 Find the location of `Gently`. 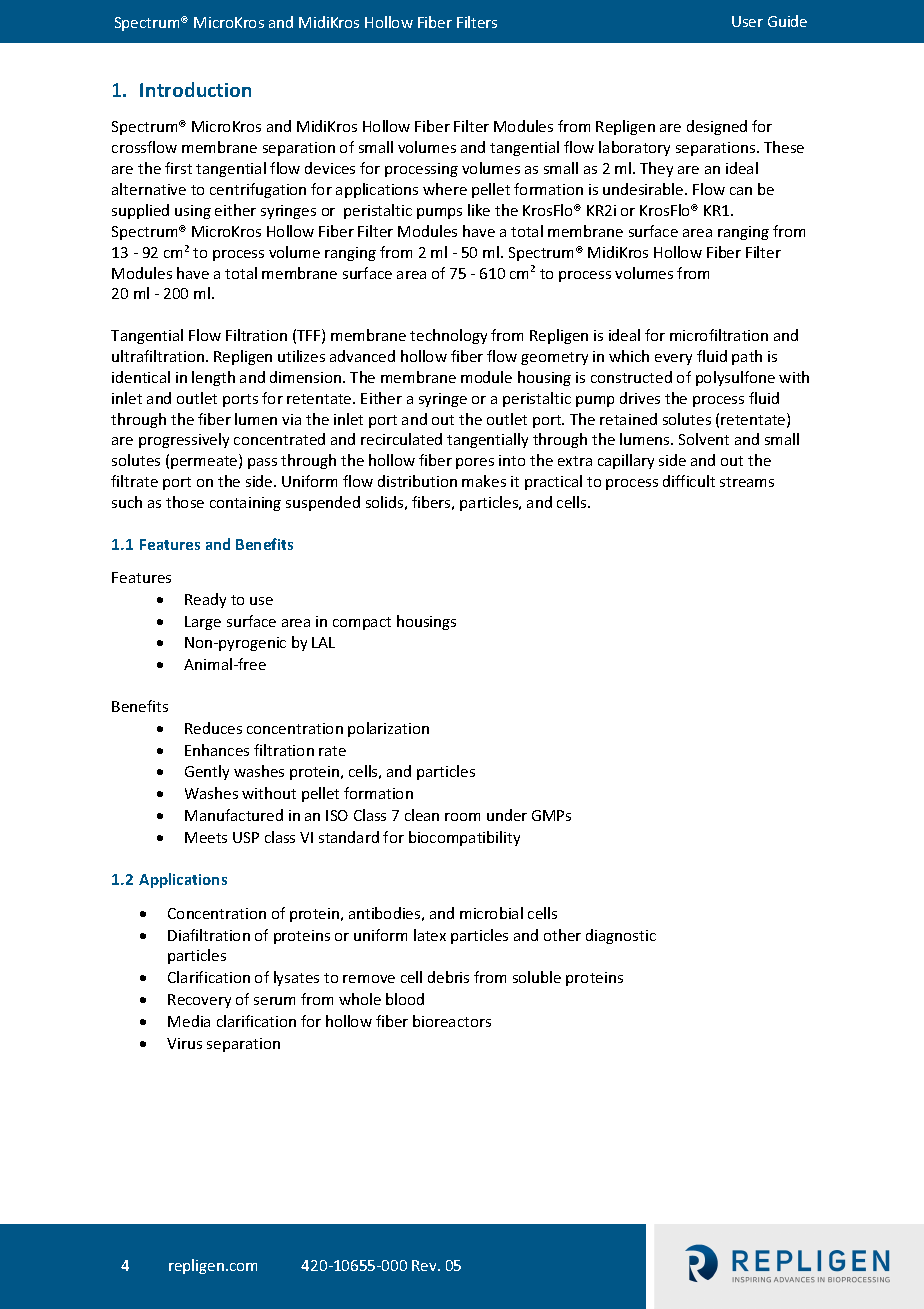

Gently is located at coordinates (207, 772).
